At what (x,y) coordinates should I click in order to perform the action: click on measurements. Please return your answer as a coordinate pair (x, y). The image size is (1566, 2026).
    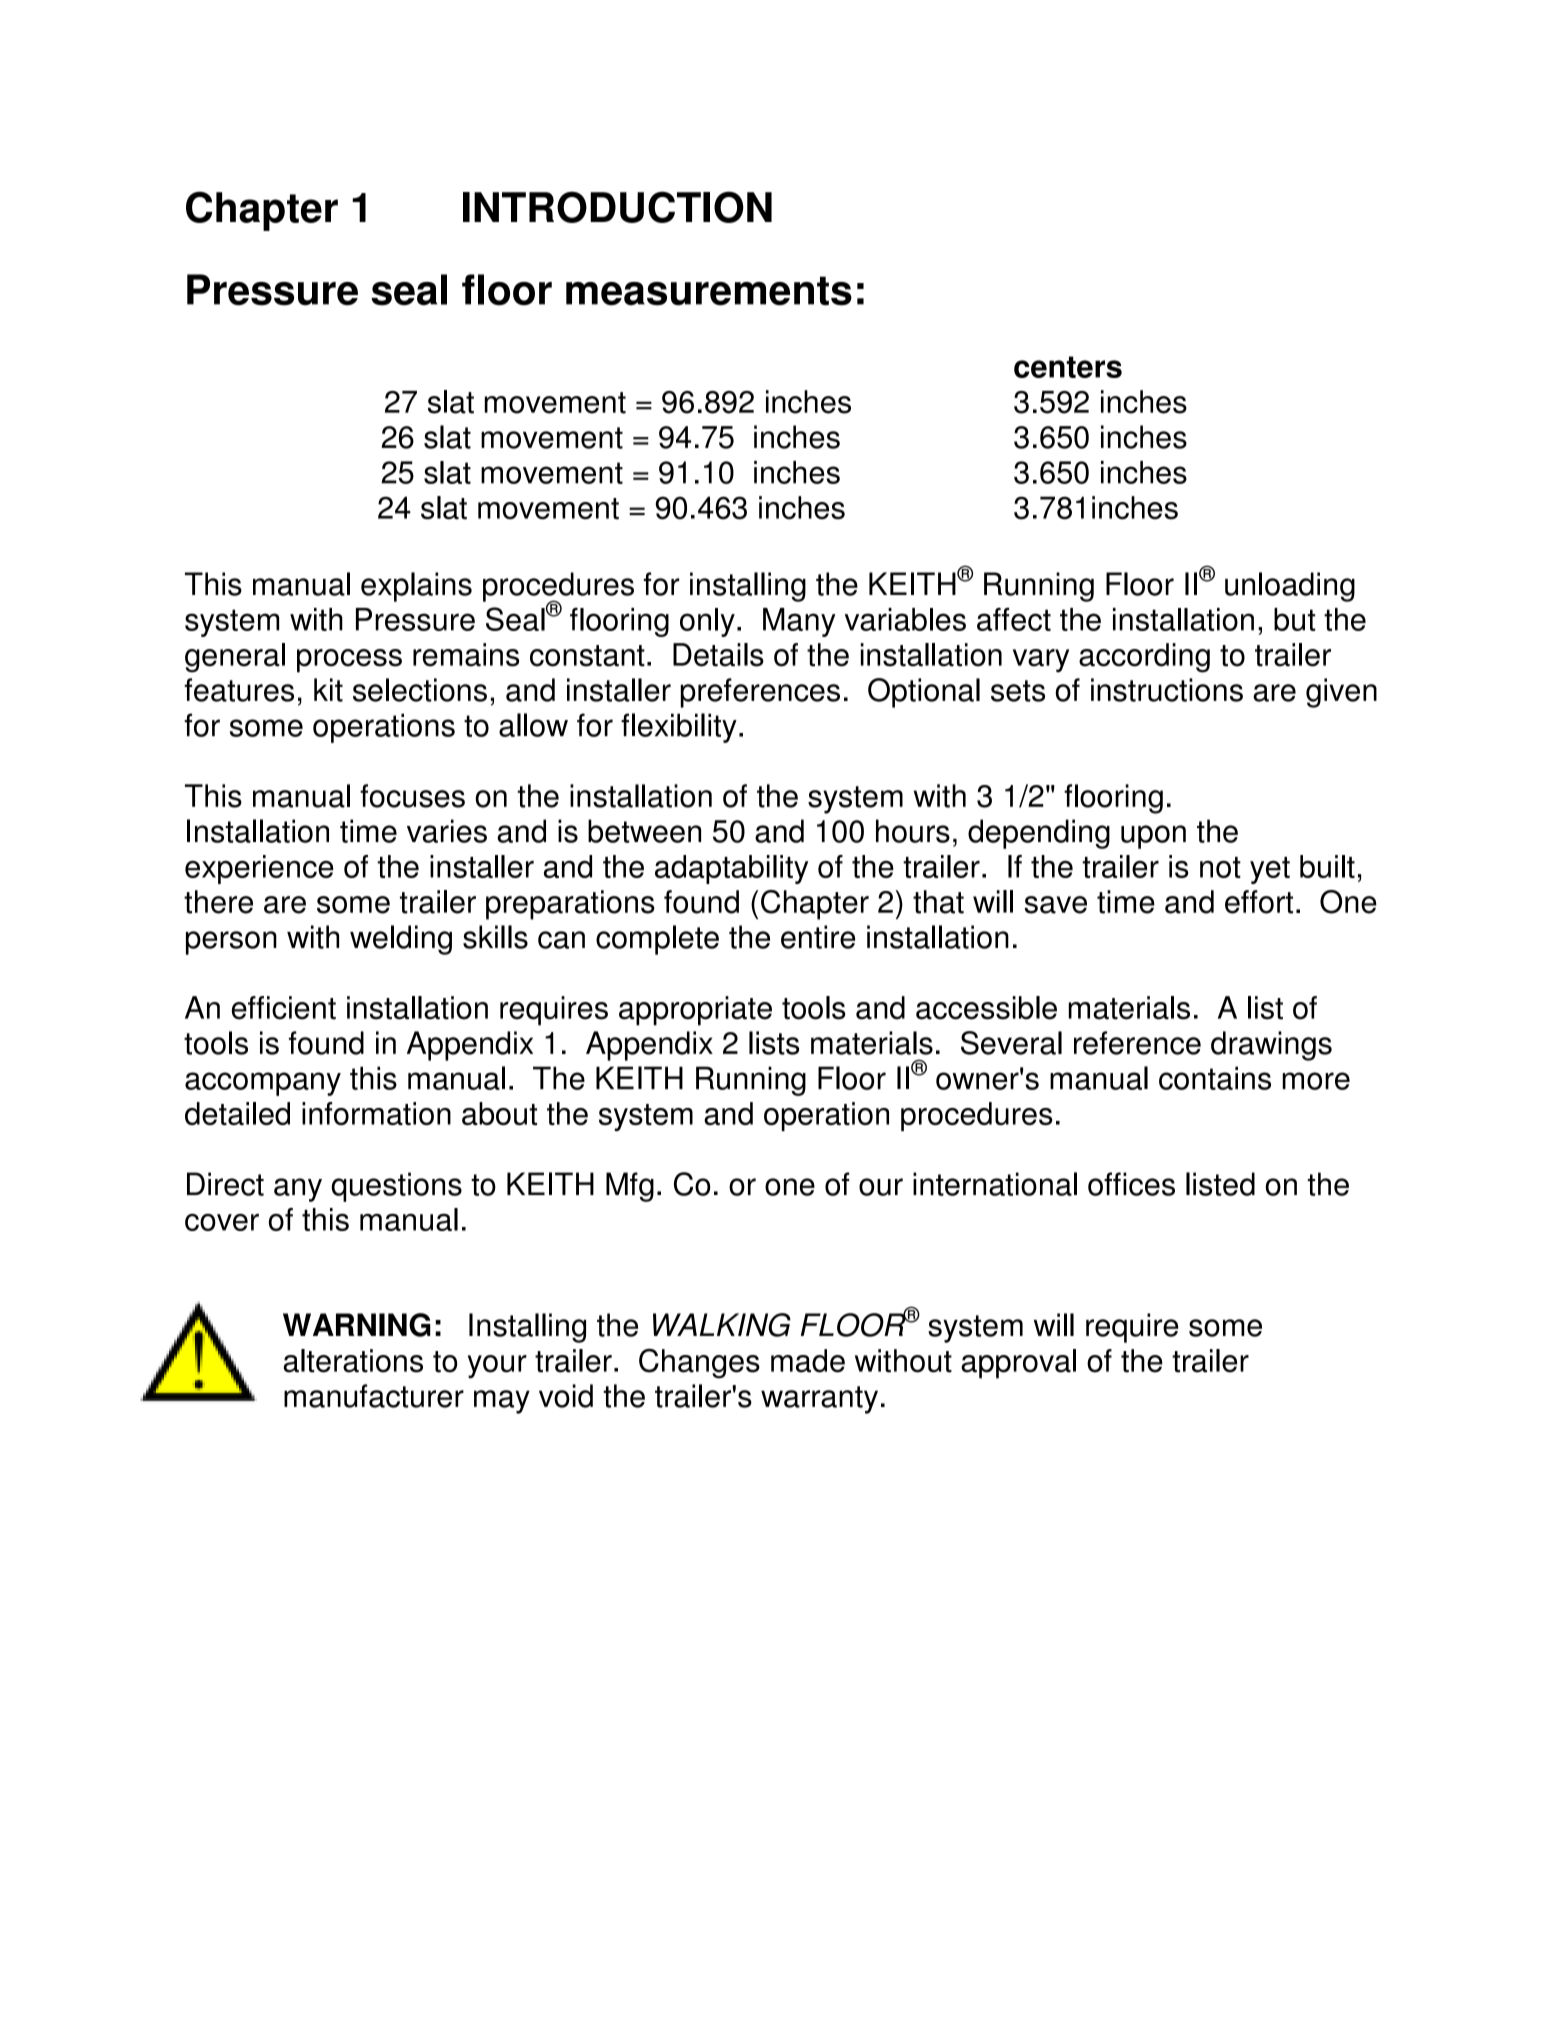
    Looking at the image, I should click on (709, 291).
